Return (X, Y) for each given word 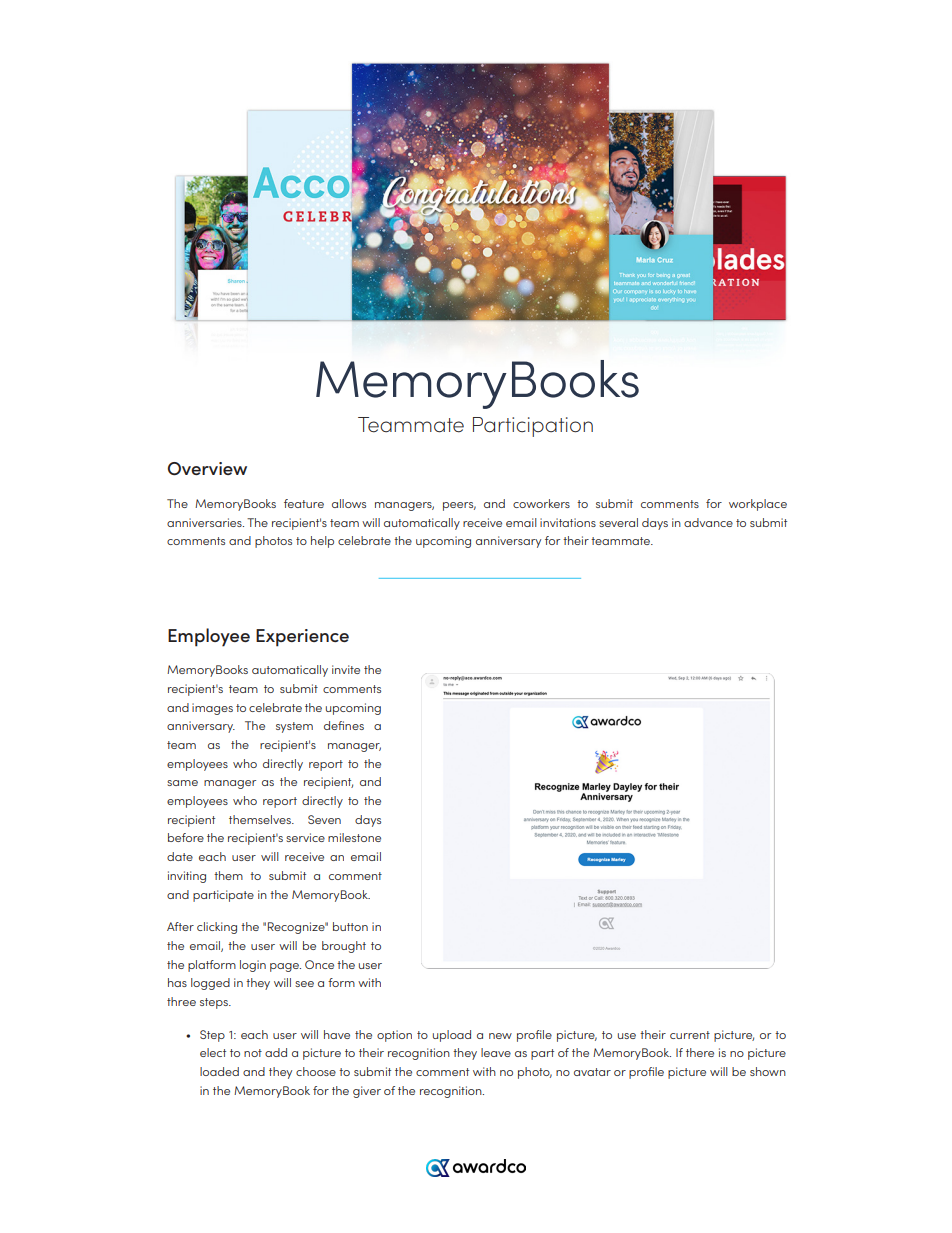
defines (344, 725)
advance (708, 522)
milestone (354, 837)
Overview (207, 468)
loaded (219, 1071)
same (182, 783)
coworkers (541, 503)
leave (496, 1052)
